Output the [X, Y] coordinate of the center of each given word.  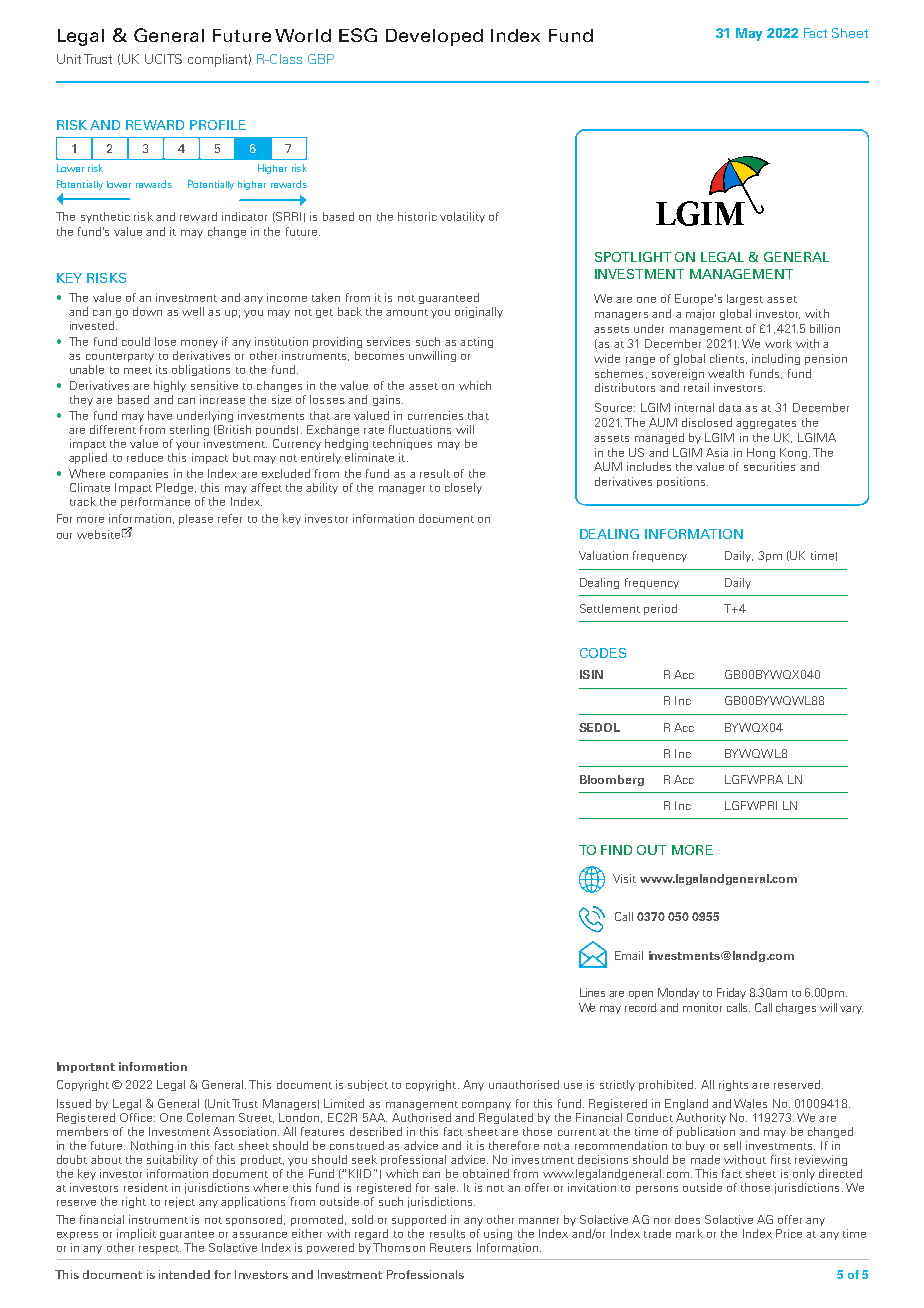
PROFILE [218, 125]
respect [160, 1249]
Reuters [450, 1247]
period [660, 609]
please [196, 519]
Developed [434, 37]
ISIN [591, 674]
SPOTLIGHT [633, 257]
